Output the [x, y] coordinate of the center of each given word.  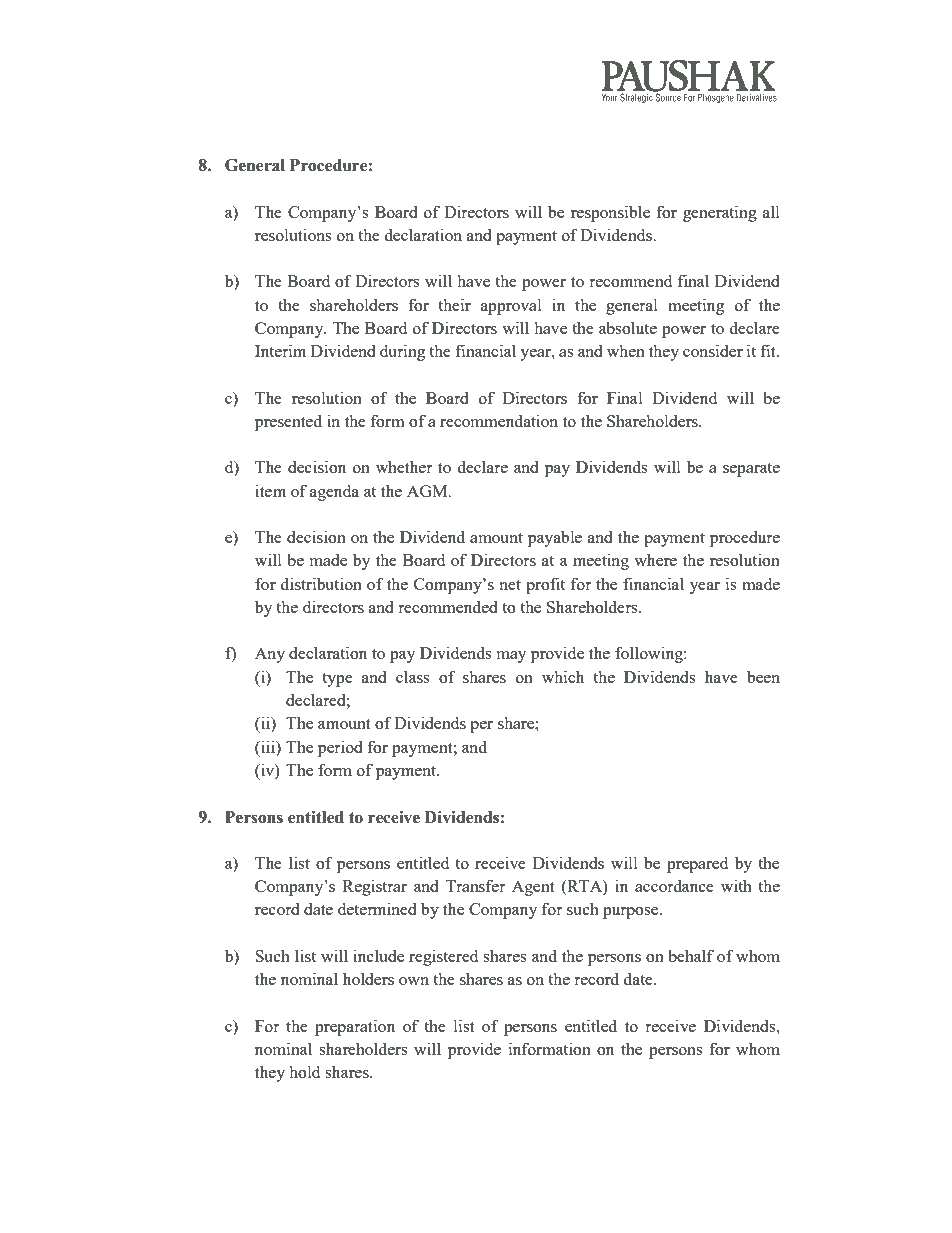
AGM [428, 491]
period [340, 748]
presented [288, 422]
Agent [533, 888]
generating [720, 213]
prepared [697, 864]
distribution [321, 583]
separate [751, 470]
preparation [355, 1027]
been [763, 676]
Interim [280, 350]
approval [511, 306]
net [510, 585]
